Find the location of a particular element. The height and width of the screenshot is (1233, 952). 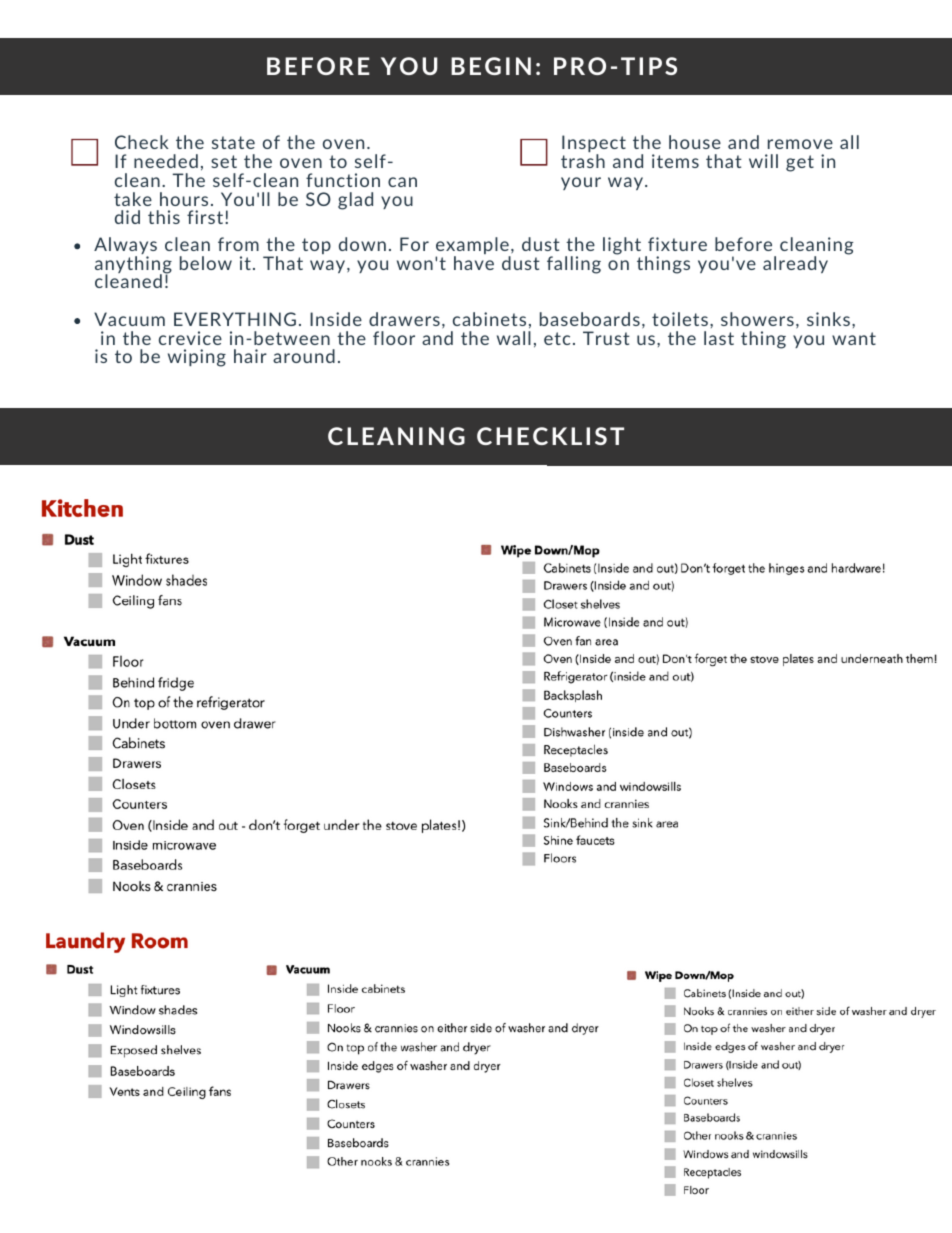

house is located at coordinates (695, 142).
